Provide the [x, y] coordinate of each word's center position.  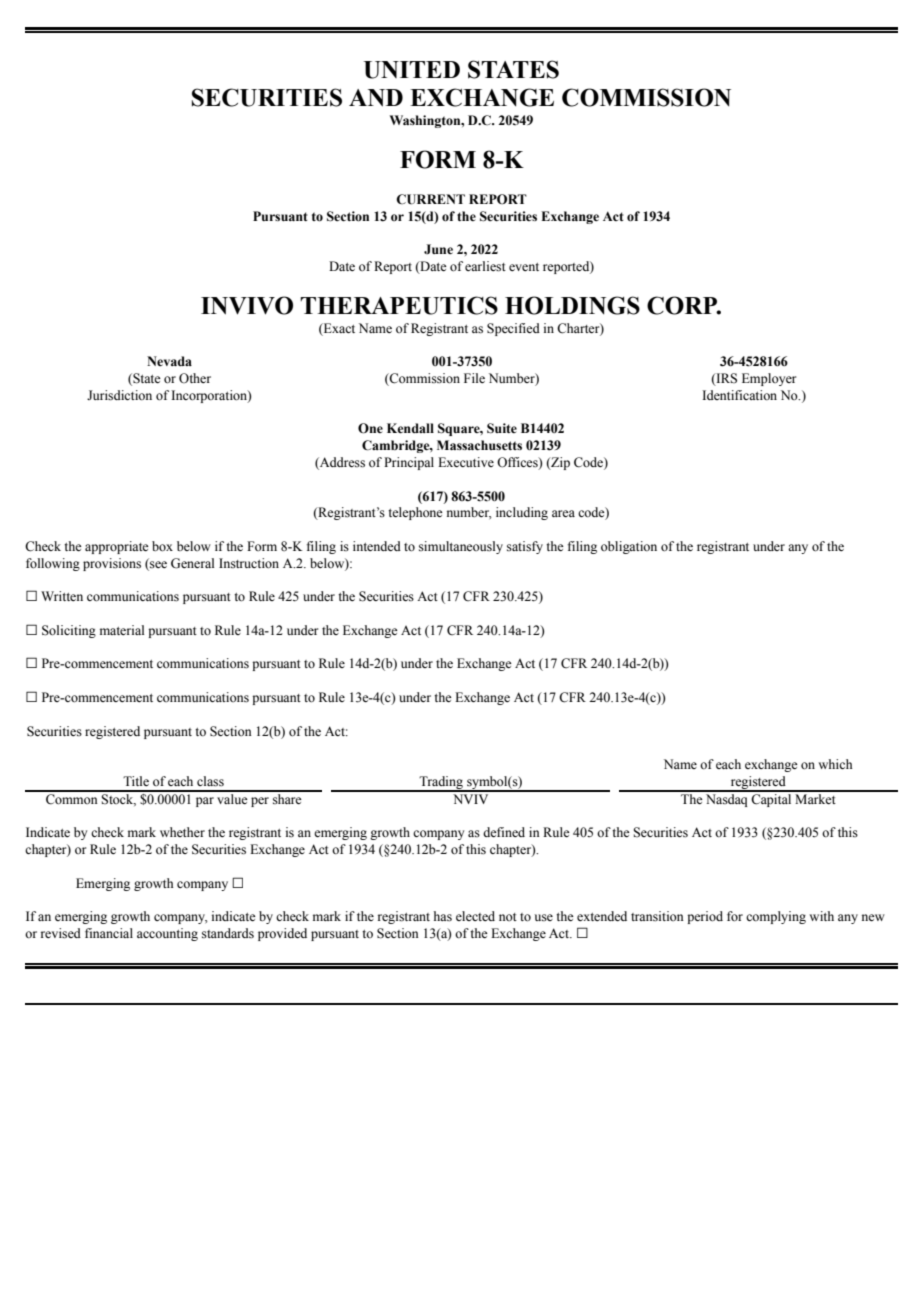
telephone [415, 513]
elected [475, 916]
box [162, 546]
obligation [629, 547]
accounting [167, 934]
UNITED [412, 70]
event [524, 267]
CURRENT [430, 199]
